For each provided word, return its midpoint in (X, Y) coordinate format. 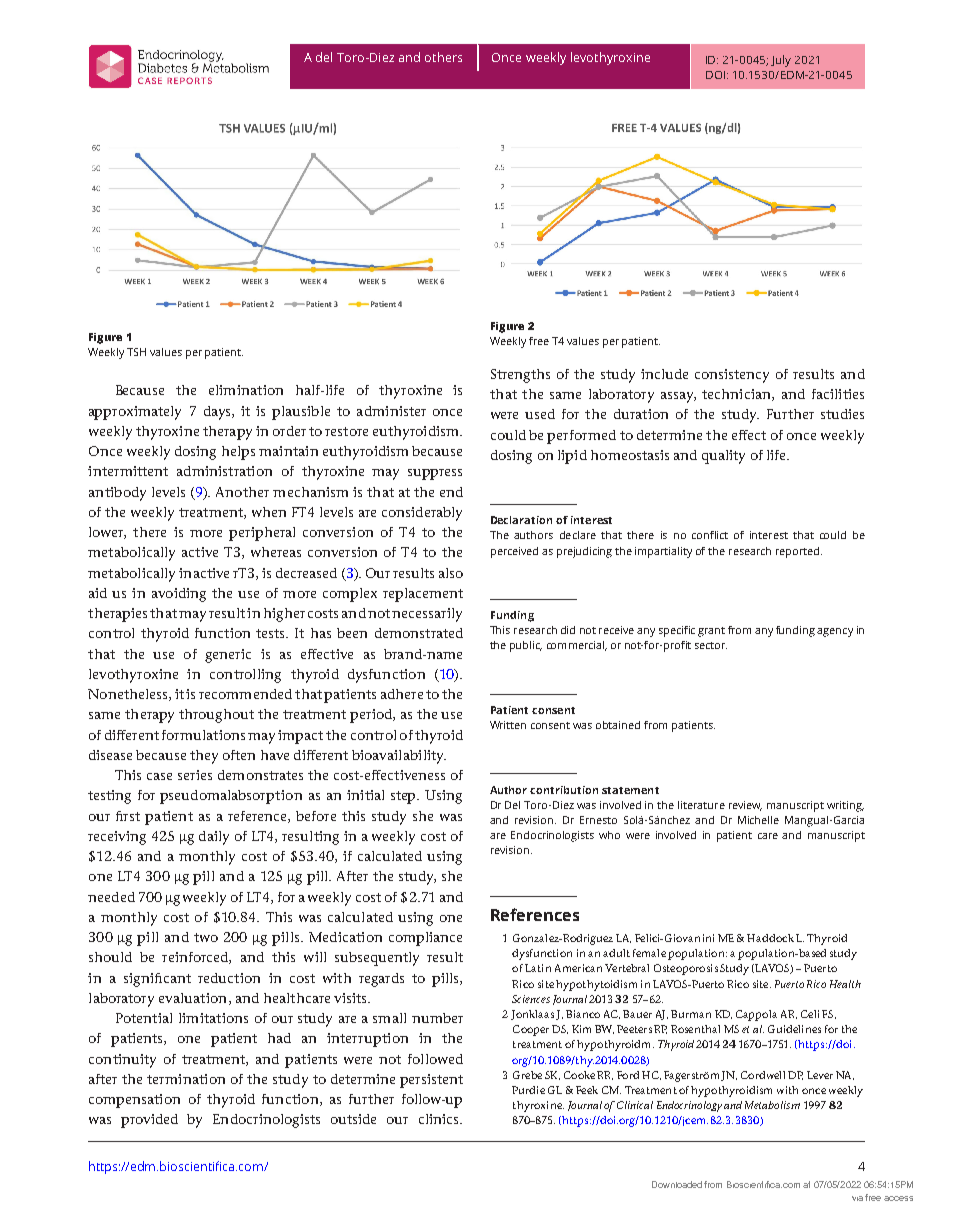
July (781, 61)
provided (149, 1121)
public (526, 646)
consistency (732, 376)
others (443, 57)
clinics (440, 1119)
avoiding (179, 595)
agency (835, 632)
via (857, 1198)
